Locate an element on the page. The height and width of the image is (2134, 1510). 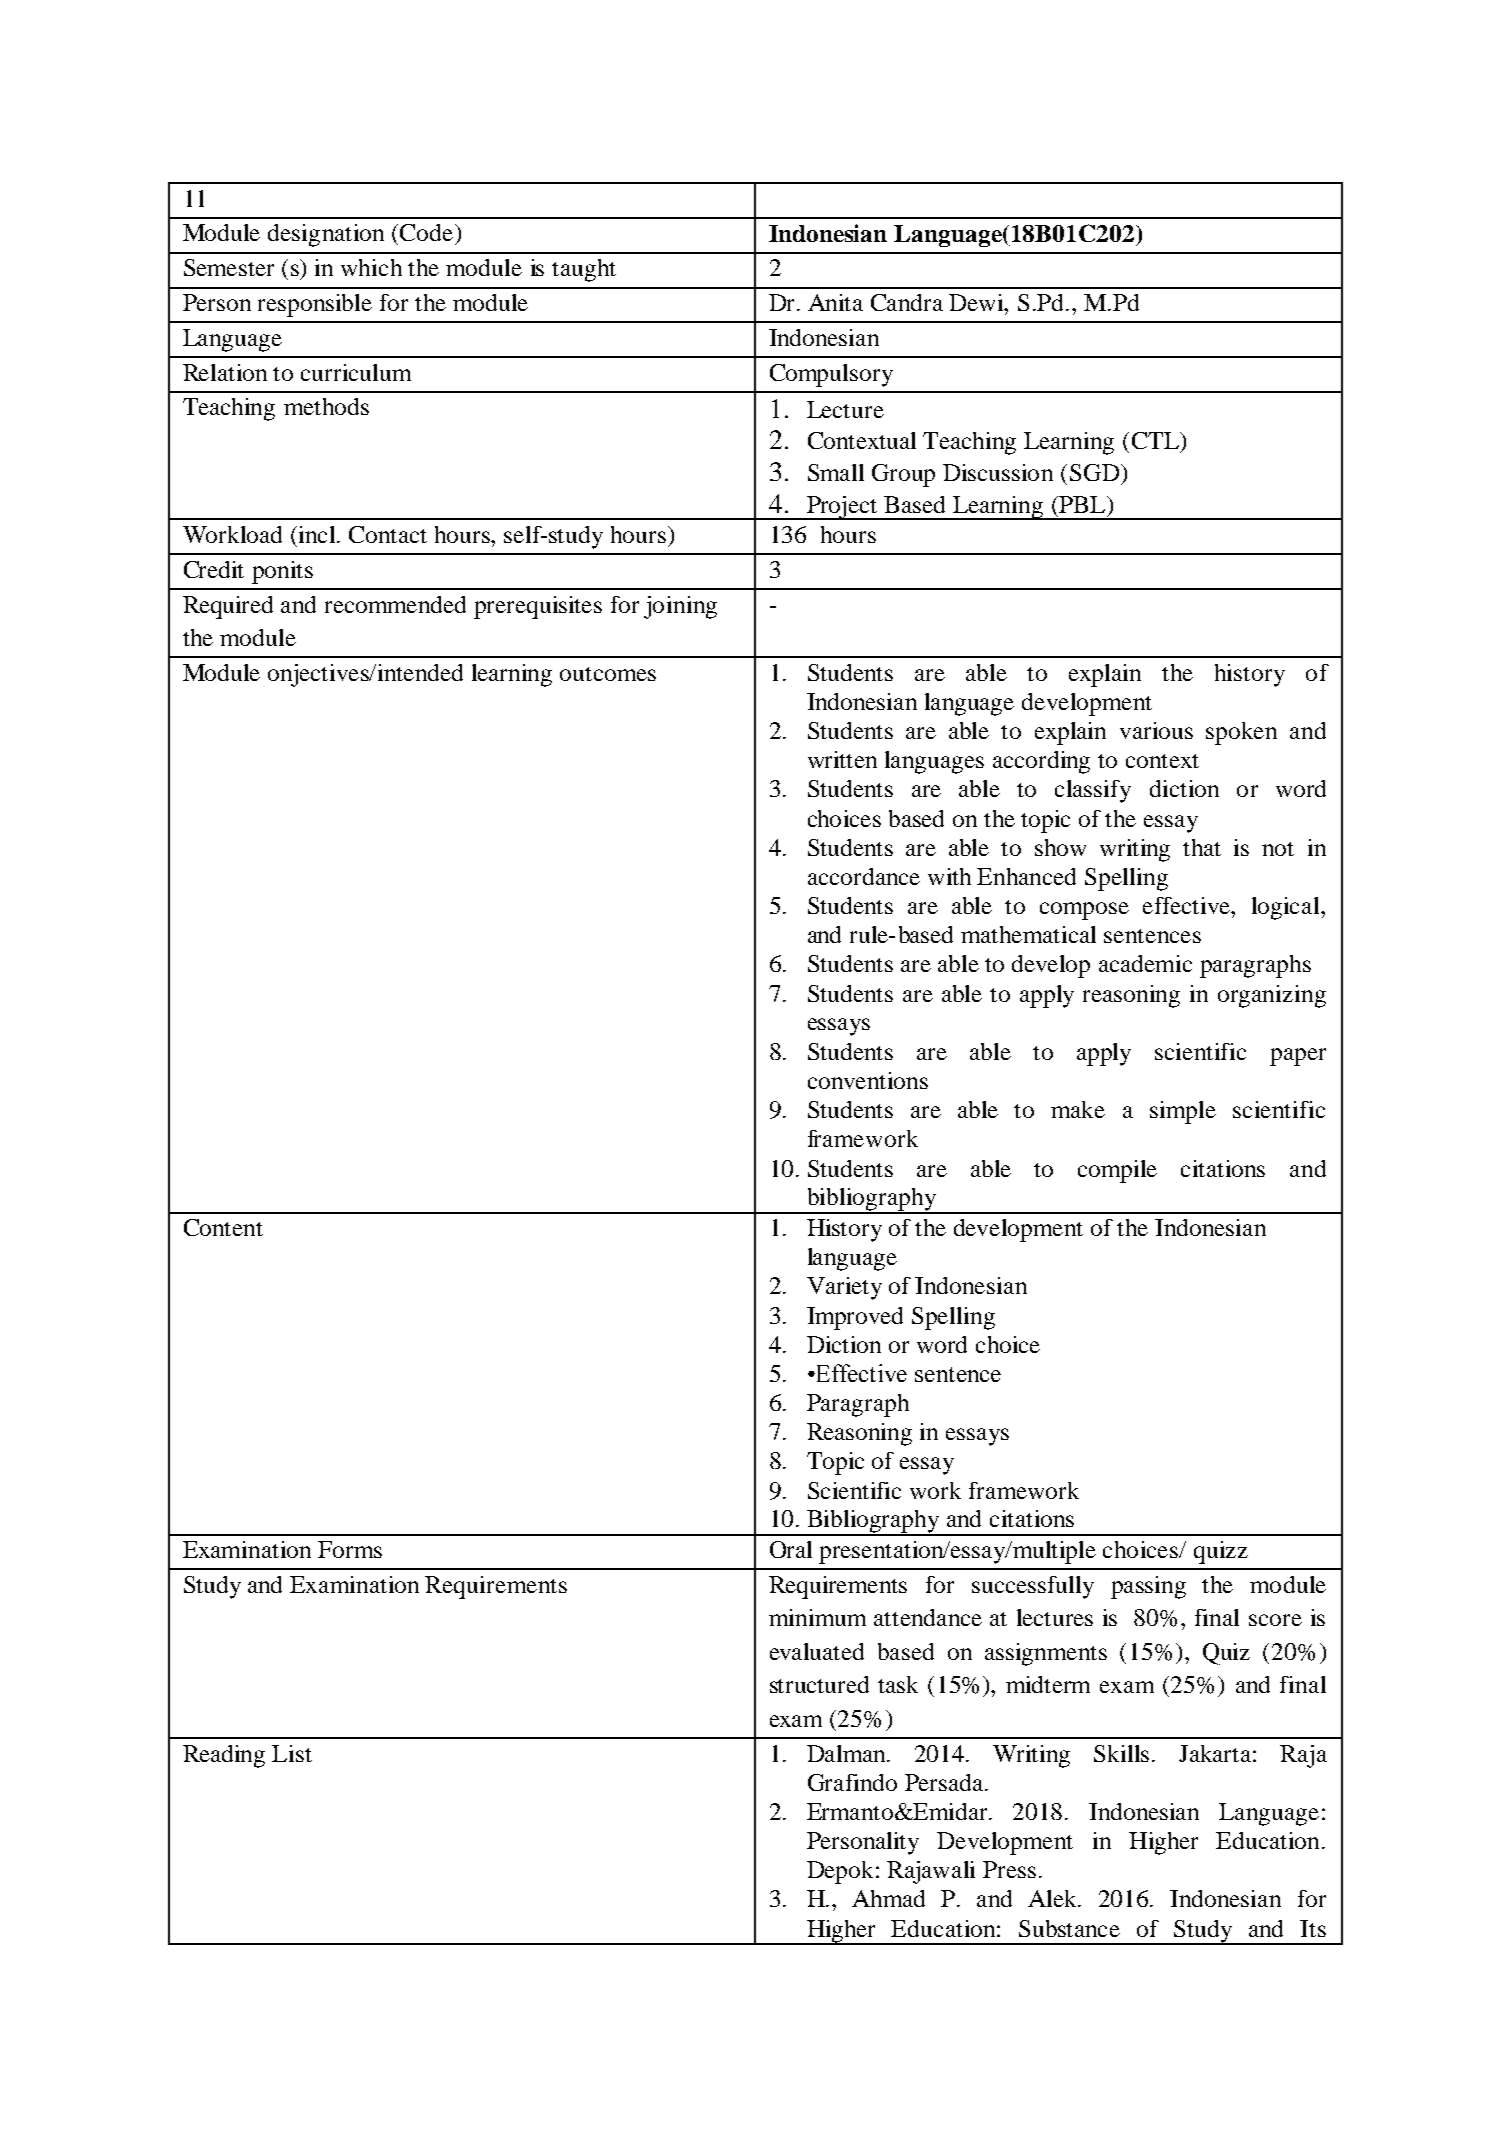
Anita is located at coordinates (835, 302).
